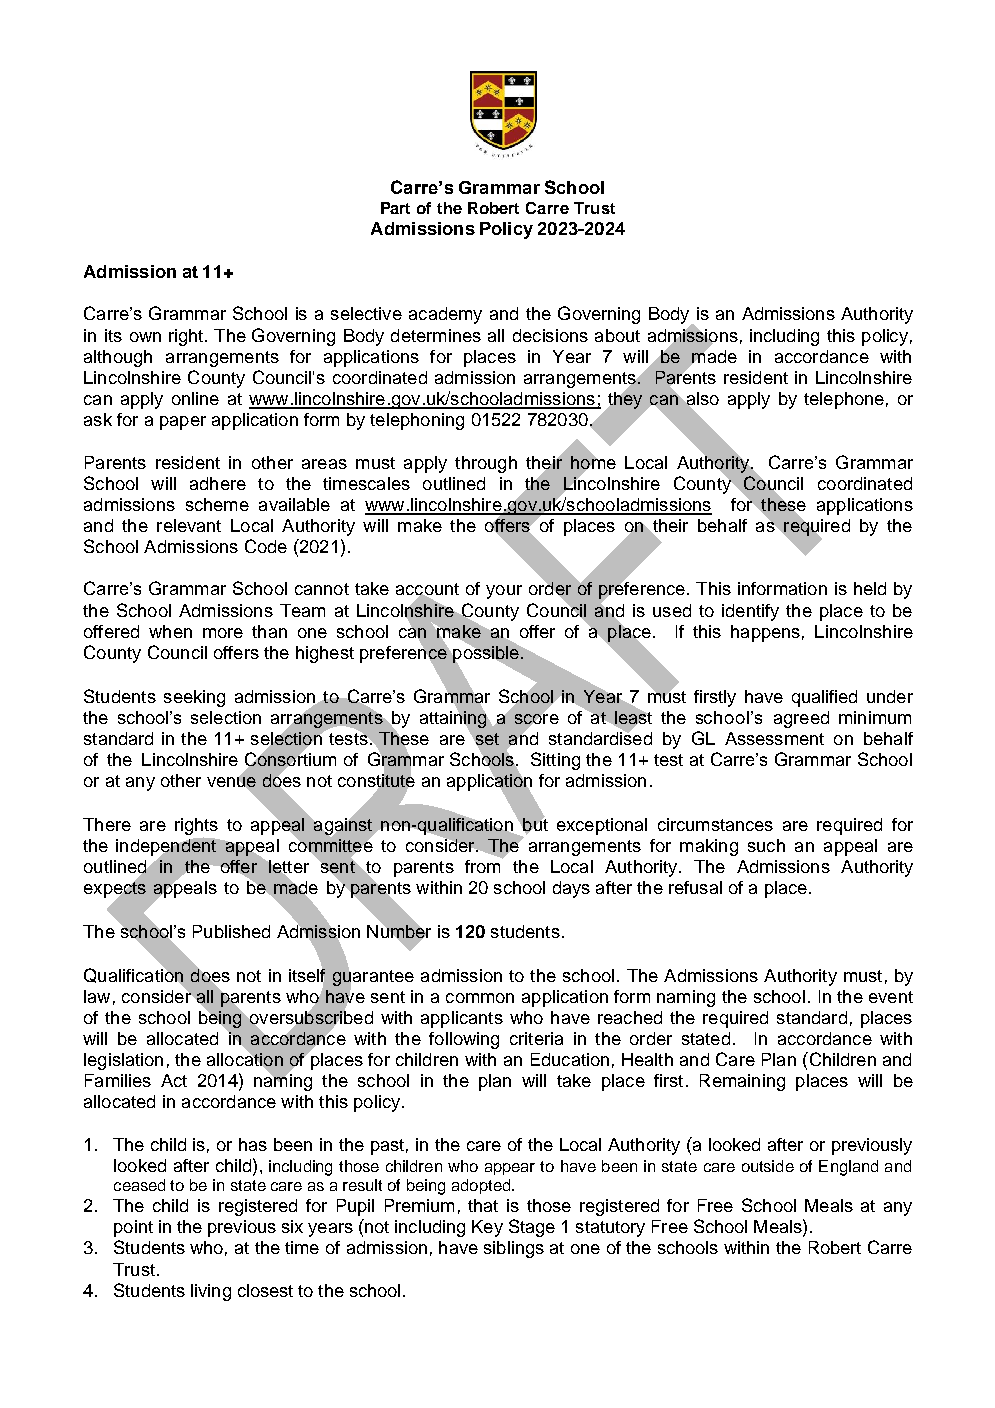 This screenshot has width=995, height=1408. What do you see at coordinates (194, 698) in the screenshot?
I see `seeking` at bounding box center [194, 698].
